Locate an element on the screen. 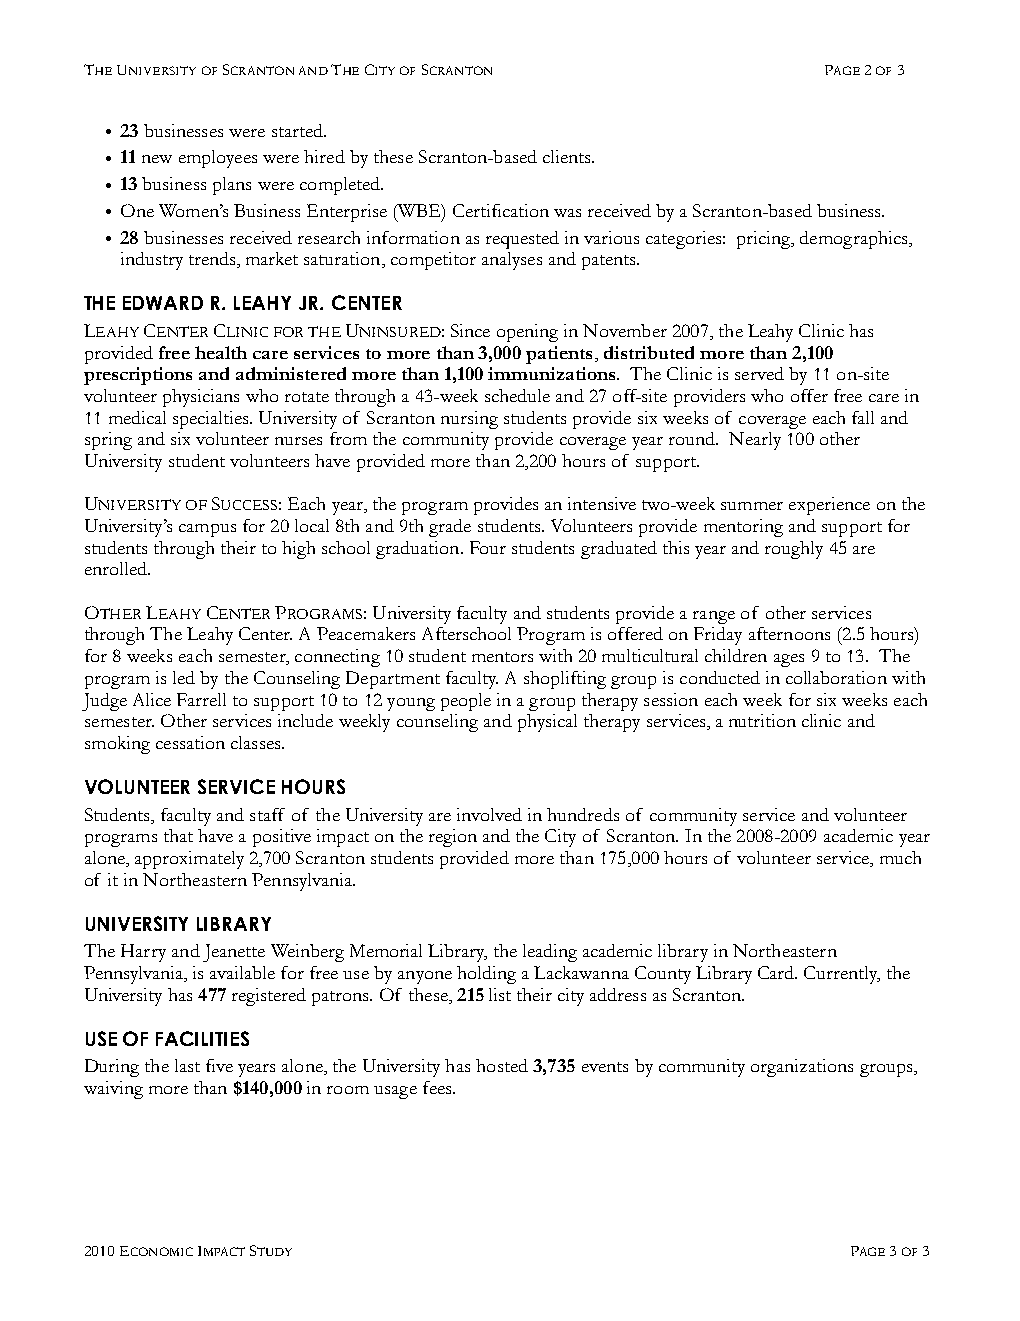 The image size is (1020, 1321). last is located at coordinates (187, 1065).
